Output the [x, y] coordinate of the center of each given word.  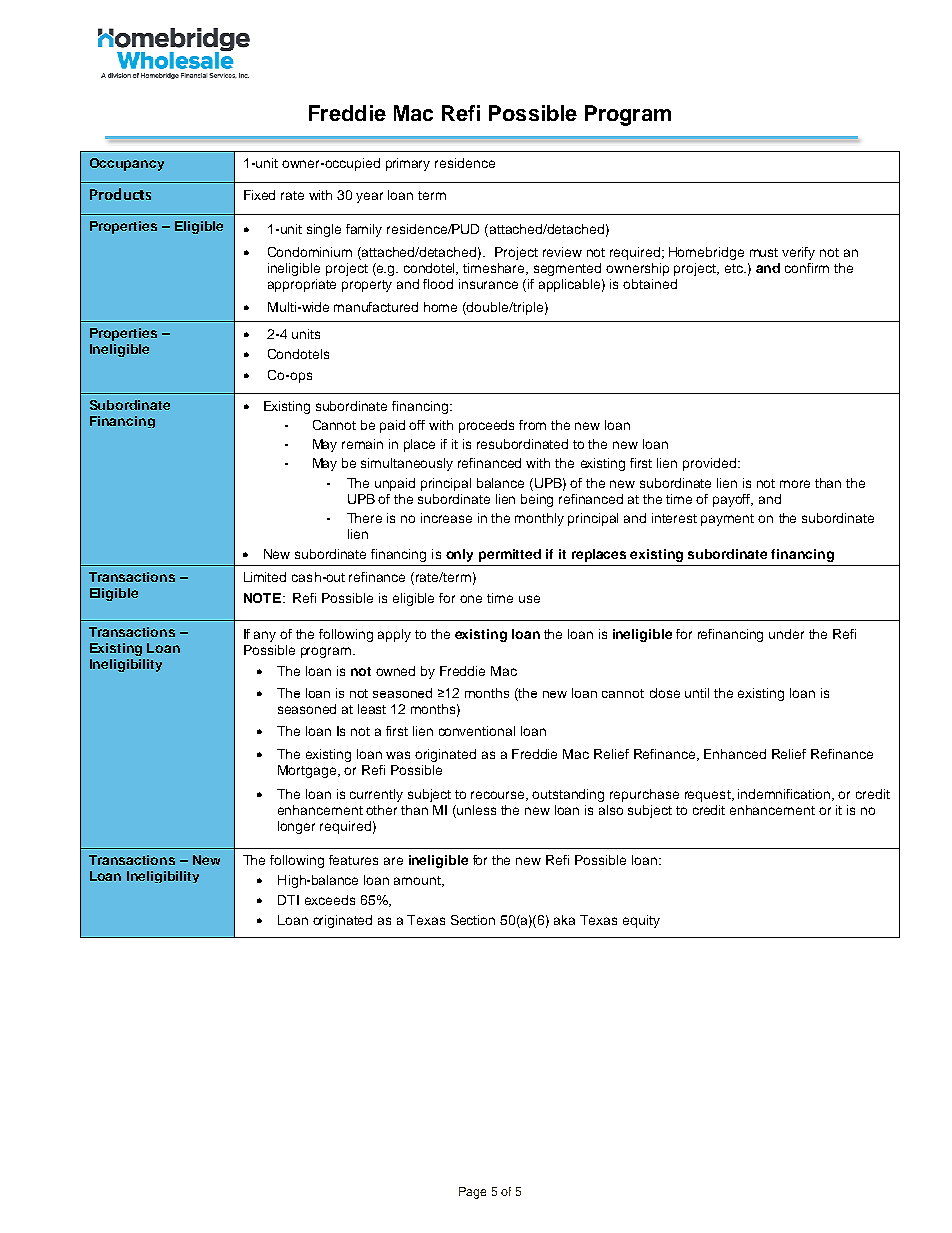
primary [408, 164]
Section [473, 920]
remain [362, 444]
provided [709, 464]
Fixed [259, 195]
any [265, 636]
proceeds [486, 426]
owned [395, 671]
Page [472, 1193]
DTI [288, 900]
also [611, 810]
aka [564, 920]
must [764, 252]
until [697, 693]
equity [641, 921]
